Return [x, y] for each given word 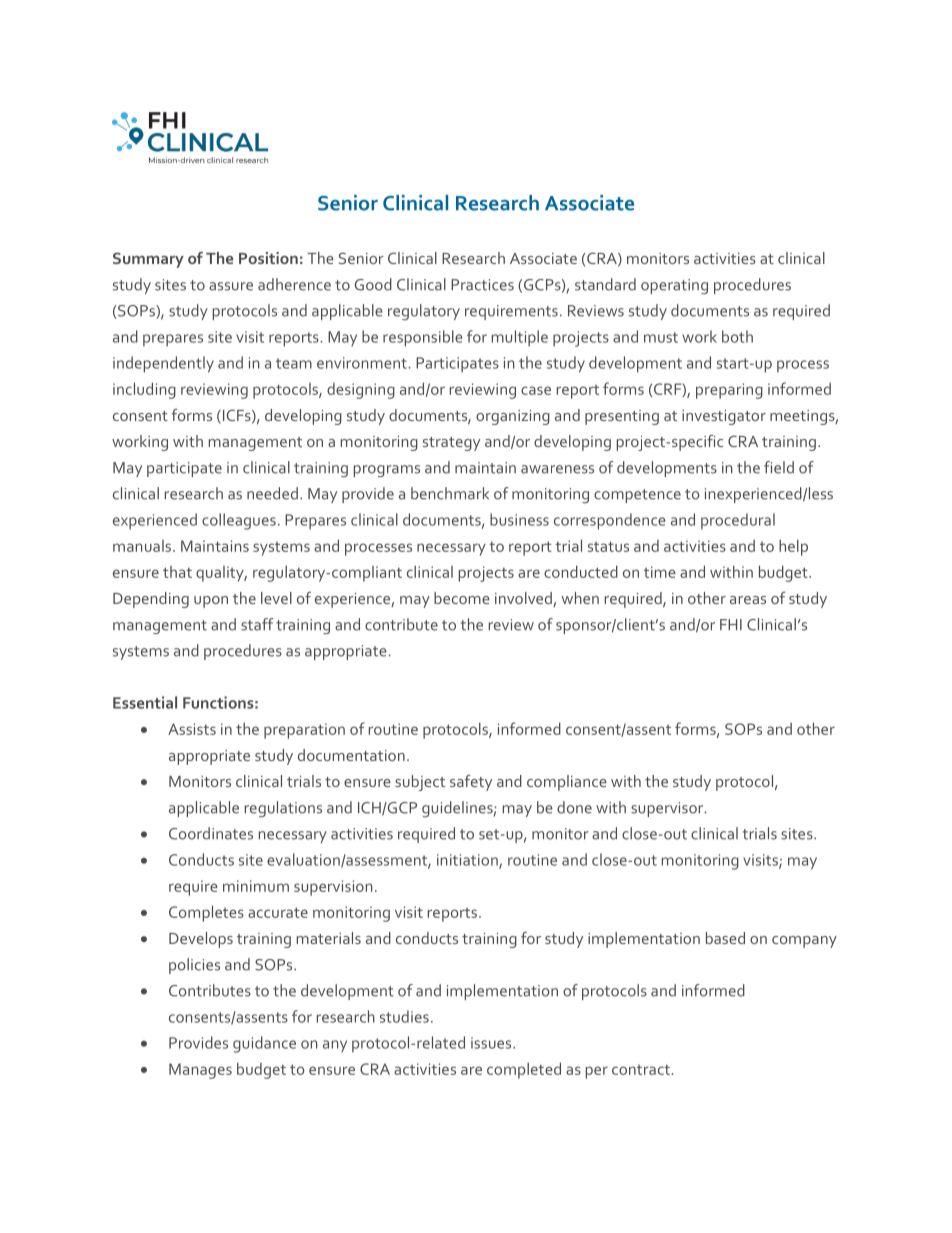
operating [674, 286]
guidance [264, 1044]
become [462, 598]
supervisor [668, 809]
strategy [451, 444]
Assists [192, 729]
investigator [724, 417]
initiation [468, 861]
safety [471, 782]
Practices [482, 285]
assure [231, 286]
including [144, 390]
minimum [256, 886]
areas [748, 600]
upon [211, 602]
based [725, 938]
